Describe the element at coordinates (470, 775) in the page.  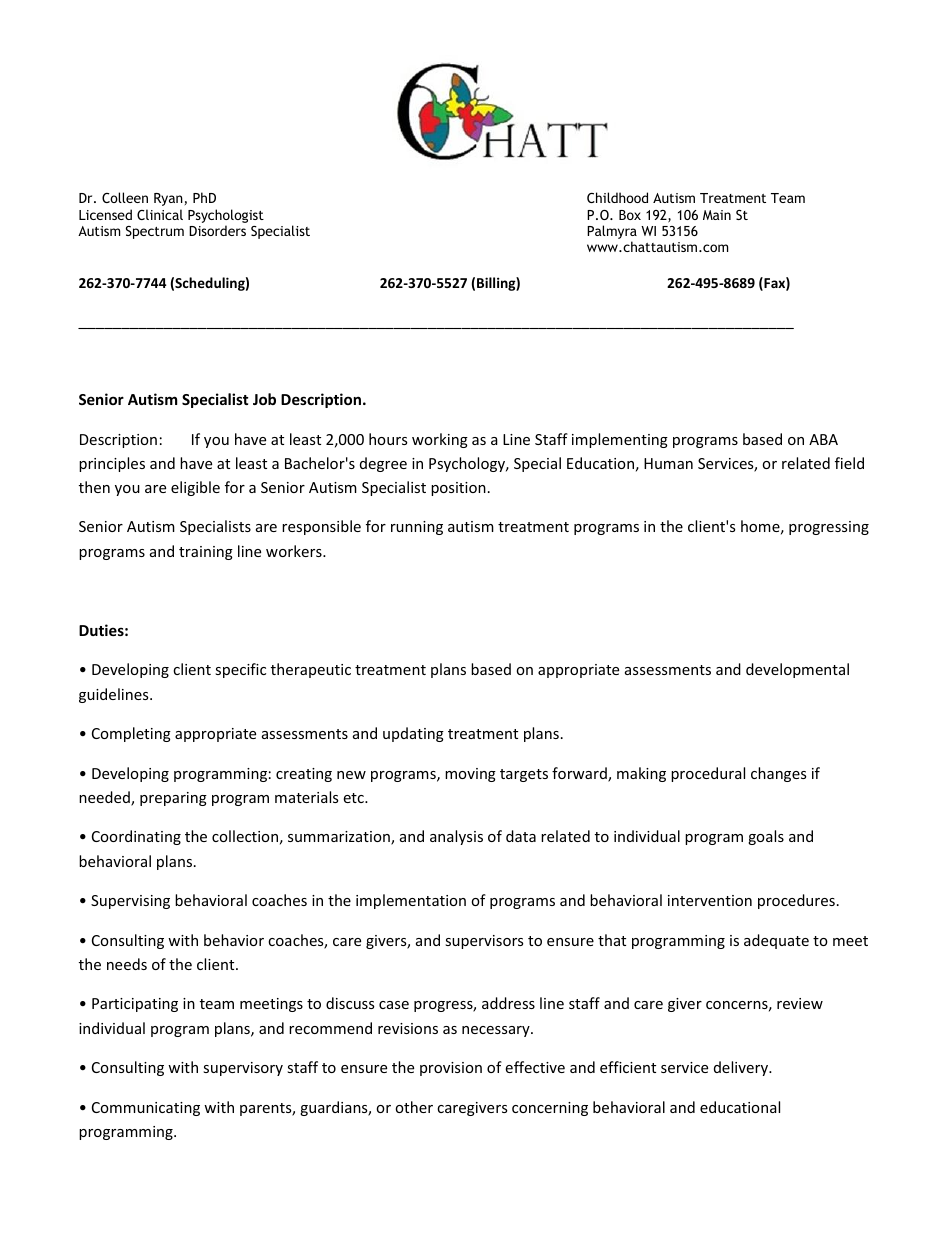
I see `moving` at that location.
